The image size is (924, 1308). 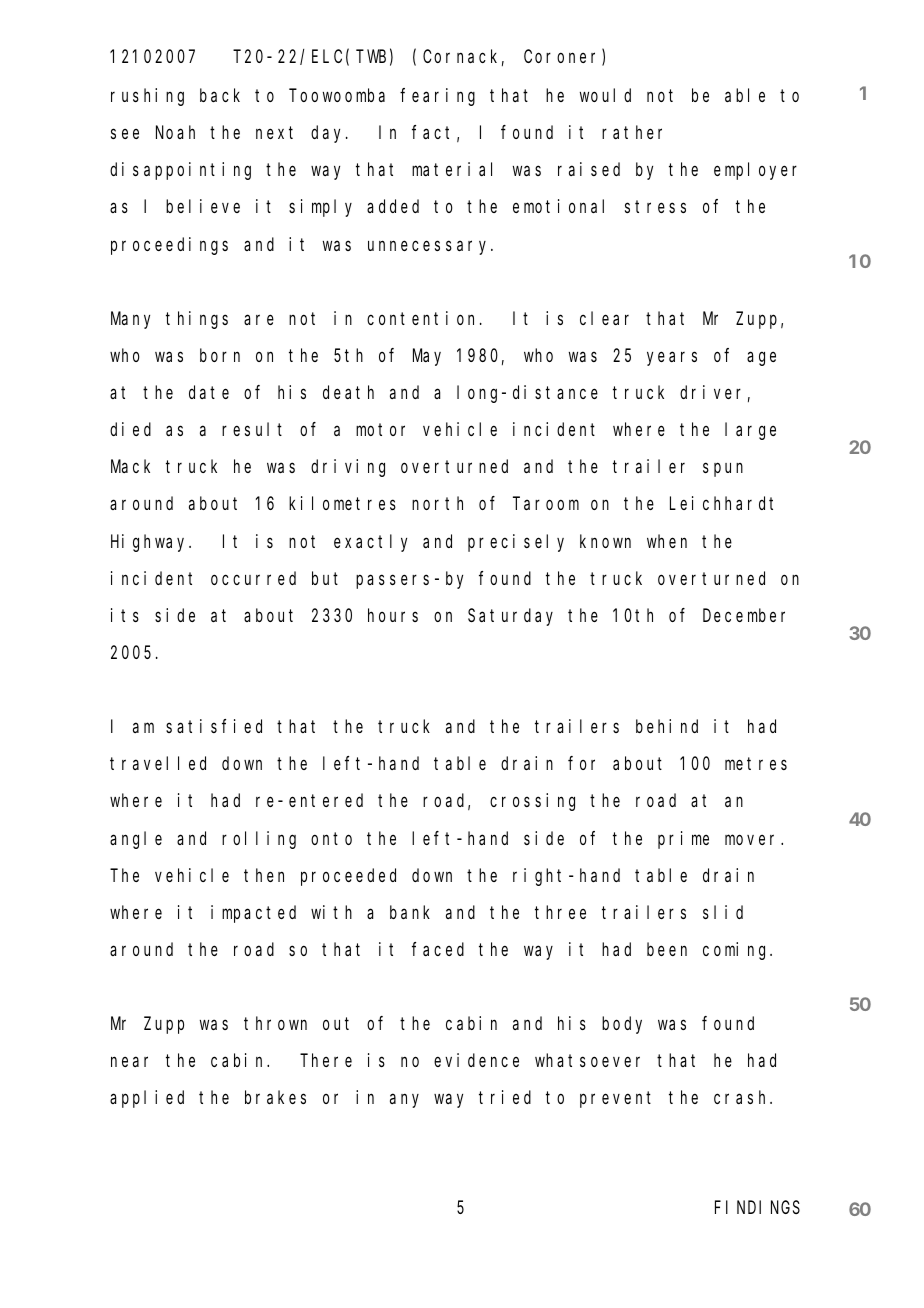 I want to click on Coroner, so click(x=563, y=58).
